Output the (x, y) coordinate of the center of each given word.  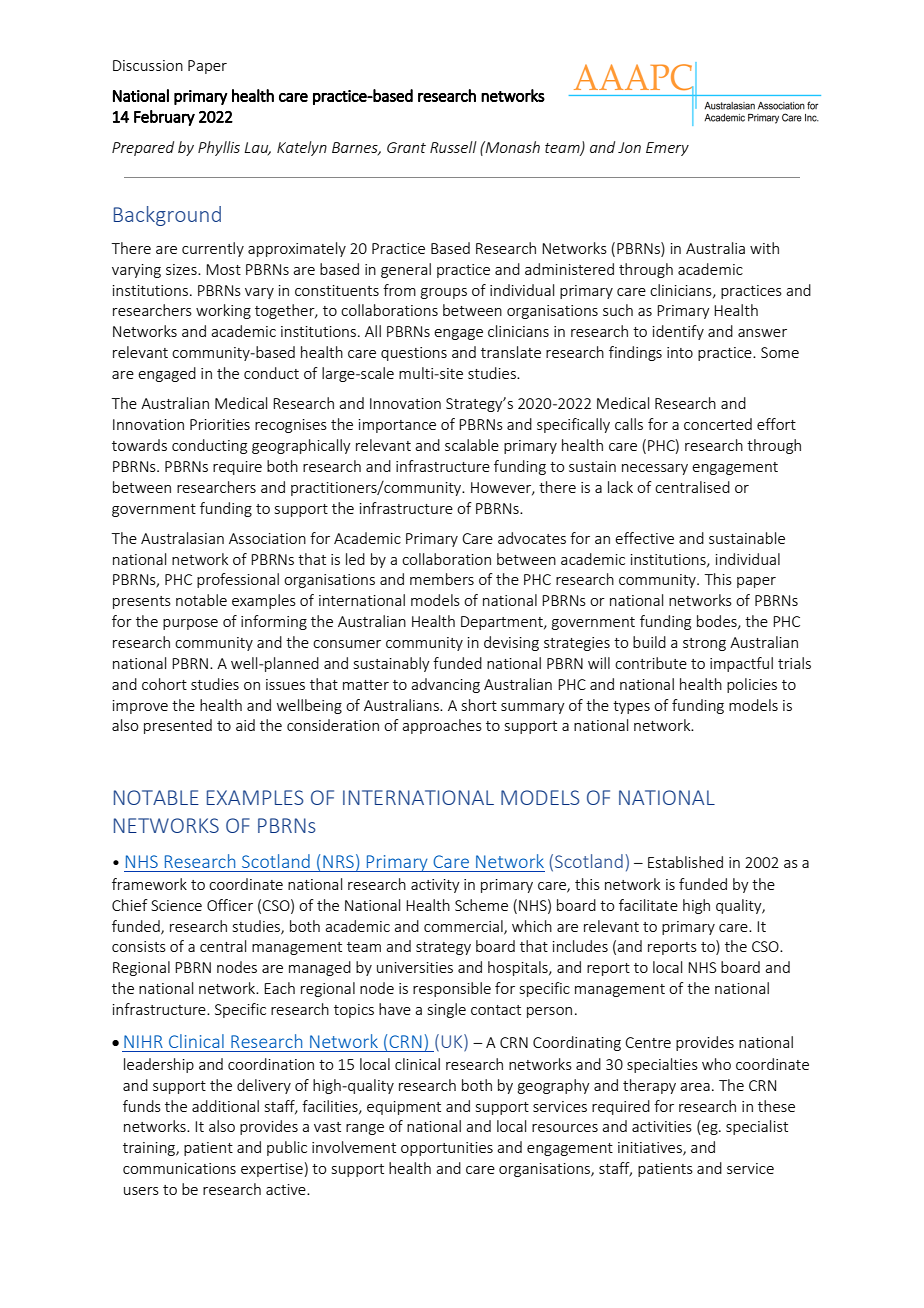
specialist (757, 1127)
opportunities (447, 1149)
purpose (190, 624)
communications (179, 1168)
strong (704, 644)
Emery (667, 149)
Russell (453, 147)
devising (511, 643)
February (164, 118)
